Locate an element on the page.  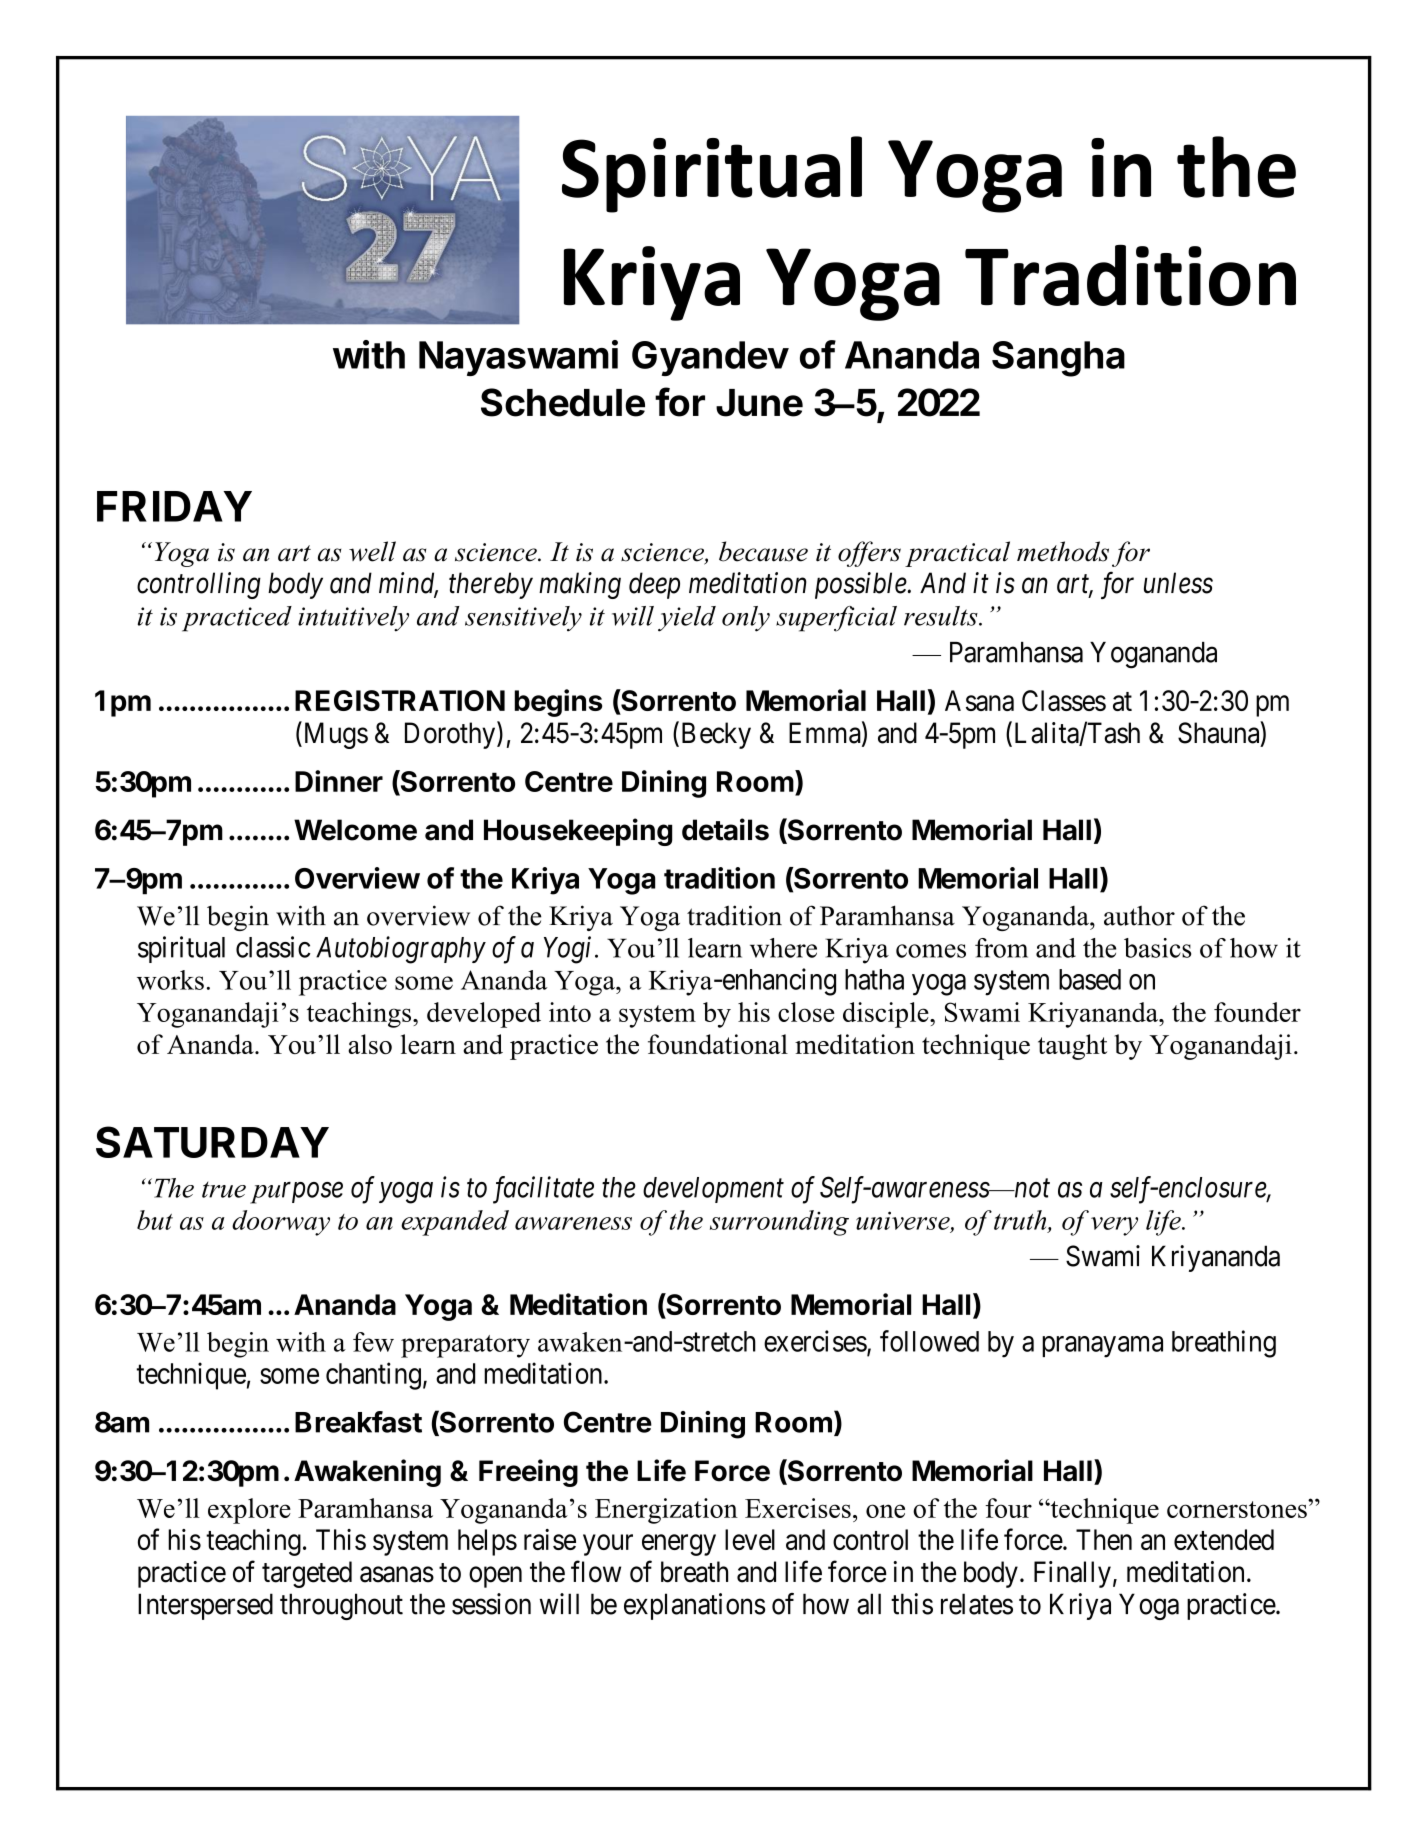
surrounding is located at coordinates (779, 1223).
